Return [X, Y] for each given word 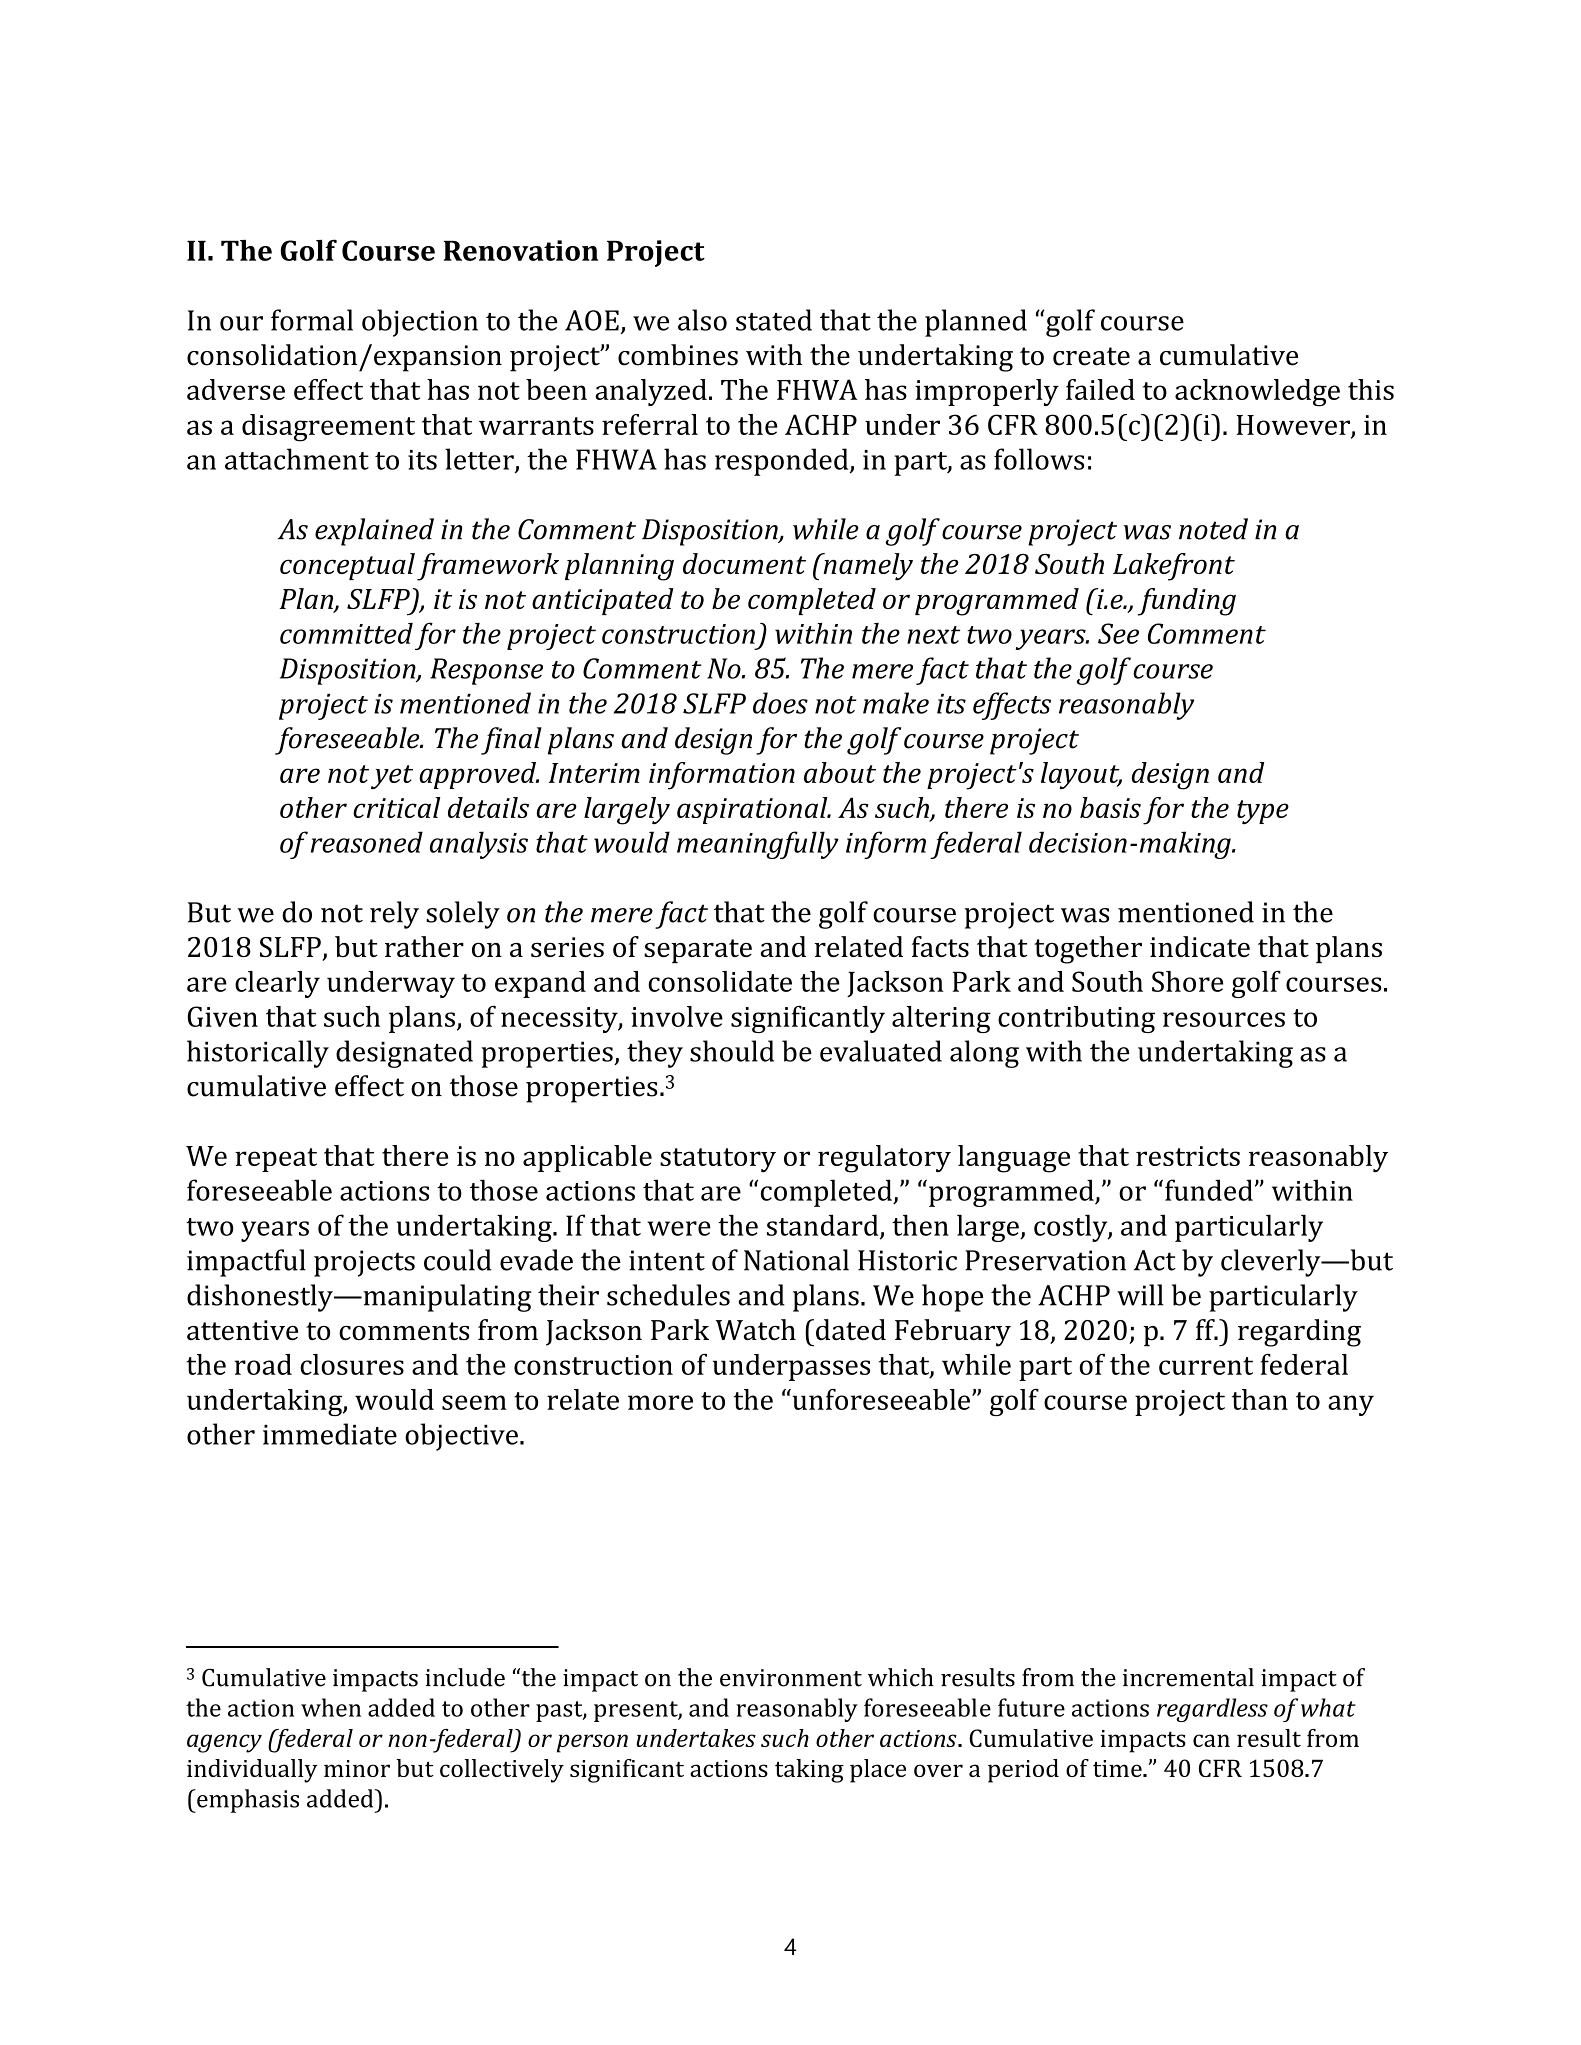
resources [1224, 1019]
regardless [1212, 1710]
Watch [756, 1329]
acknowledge [1257, 393]
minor [357, 1768]
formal [312, 320]
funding [1187, 602]
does [780, 703]
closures [352, 1364]
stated [774, 320]
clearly [277, 984]
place [878, 1771]
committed [346, 633]
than [1260, 1399]
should [732, 1051]
